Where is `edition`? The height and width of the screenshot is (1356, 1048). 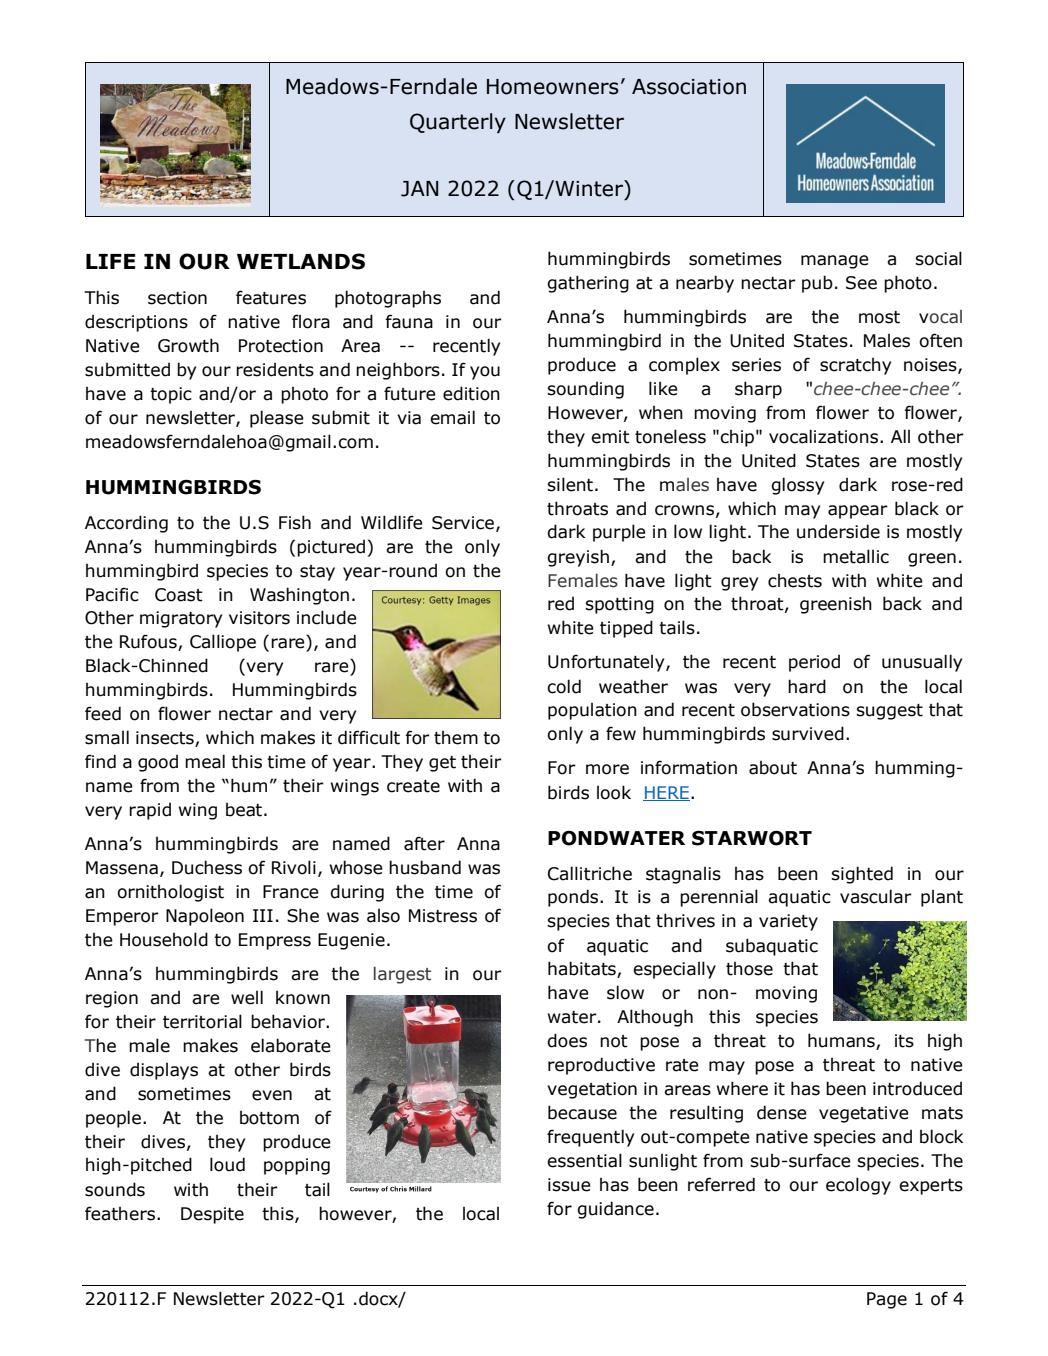
edition is located at coordinates (471, 393).
